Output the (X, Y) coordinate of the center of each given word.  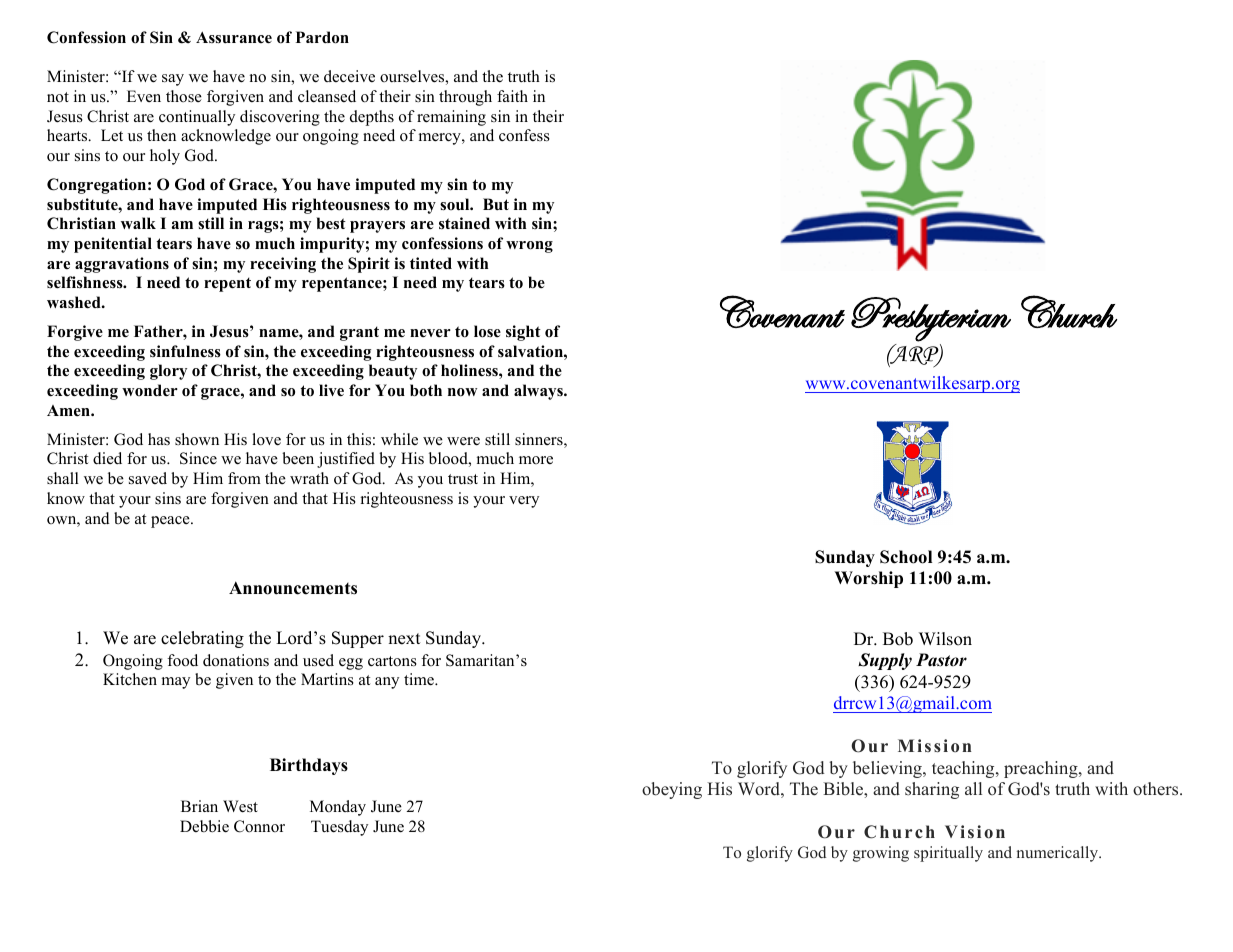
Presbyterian (931, 319)
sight (523, 333)
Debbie (204, 826)
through (465, 98)
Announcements (293, 588)
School (906, 557)
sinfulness (185, 351)
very (524, 502)
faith (512, 96)
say (173, 80)
